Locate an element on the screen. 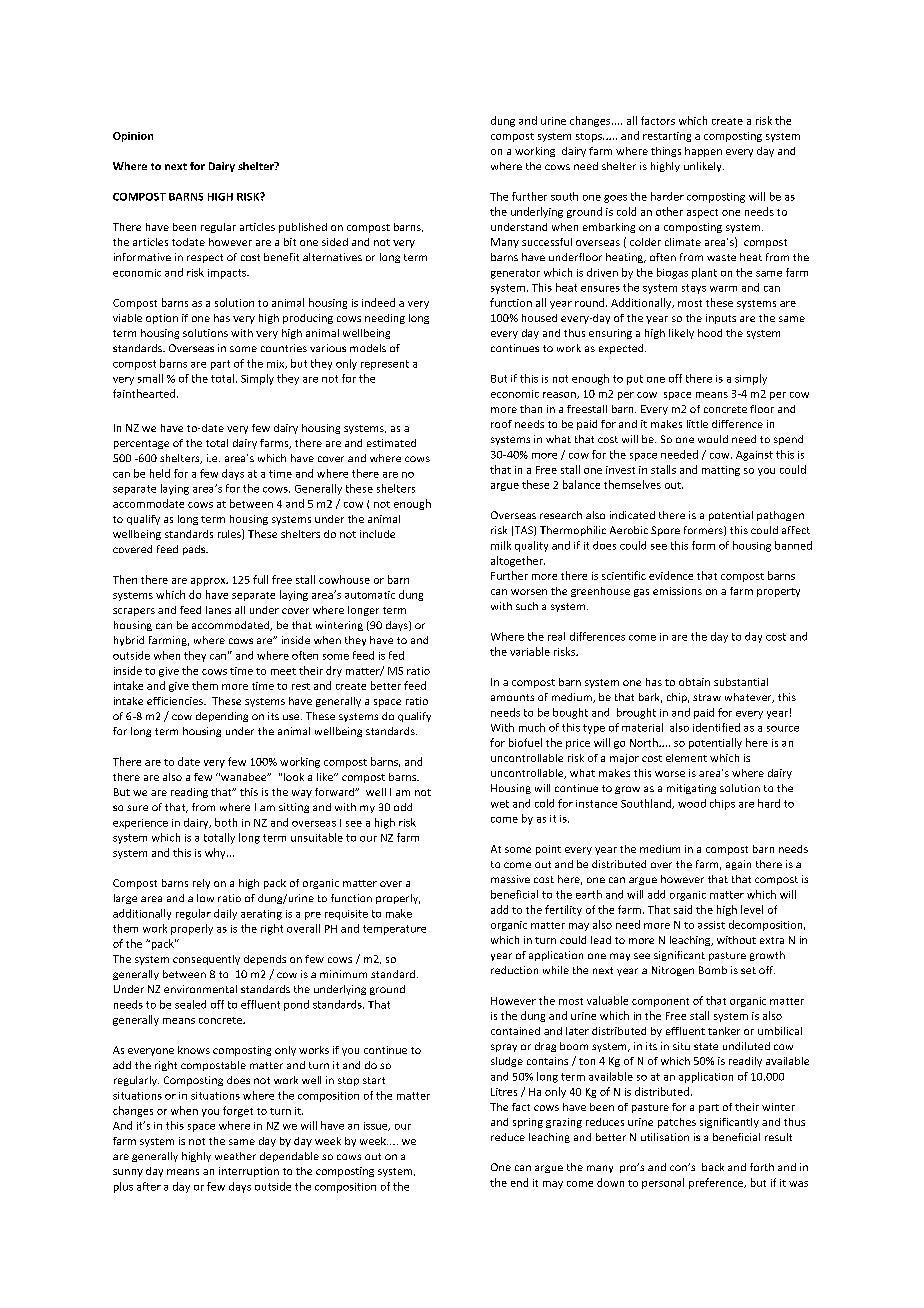  weather is located at coordinates (235, 1156).
